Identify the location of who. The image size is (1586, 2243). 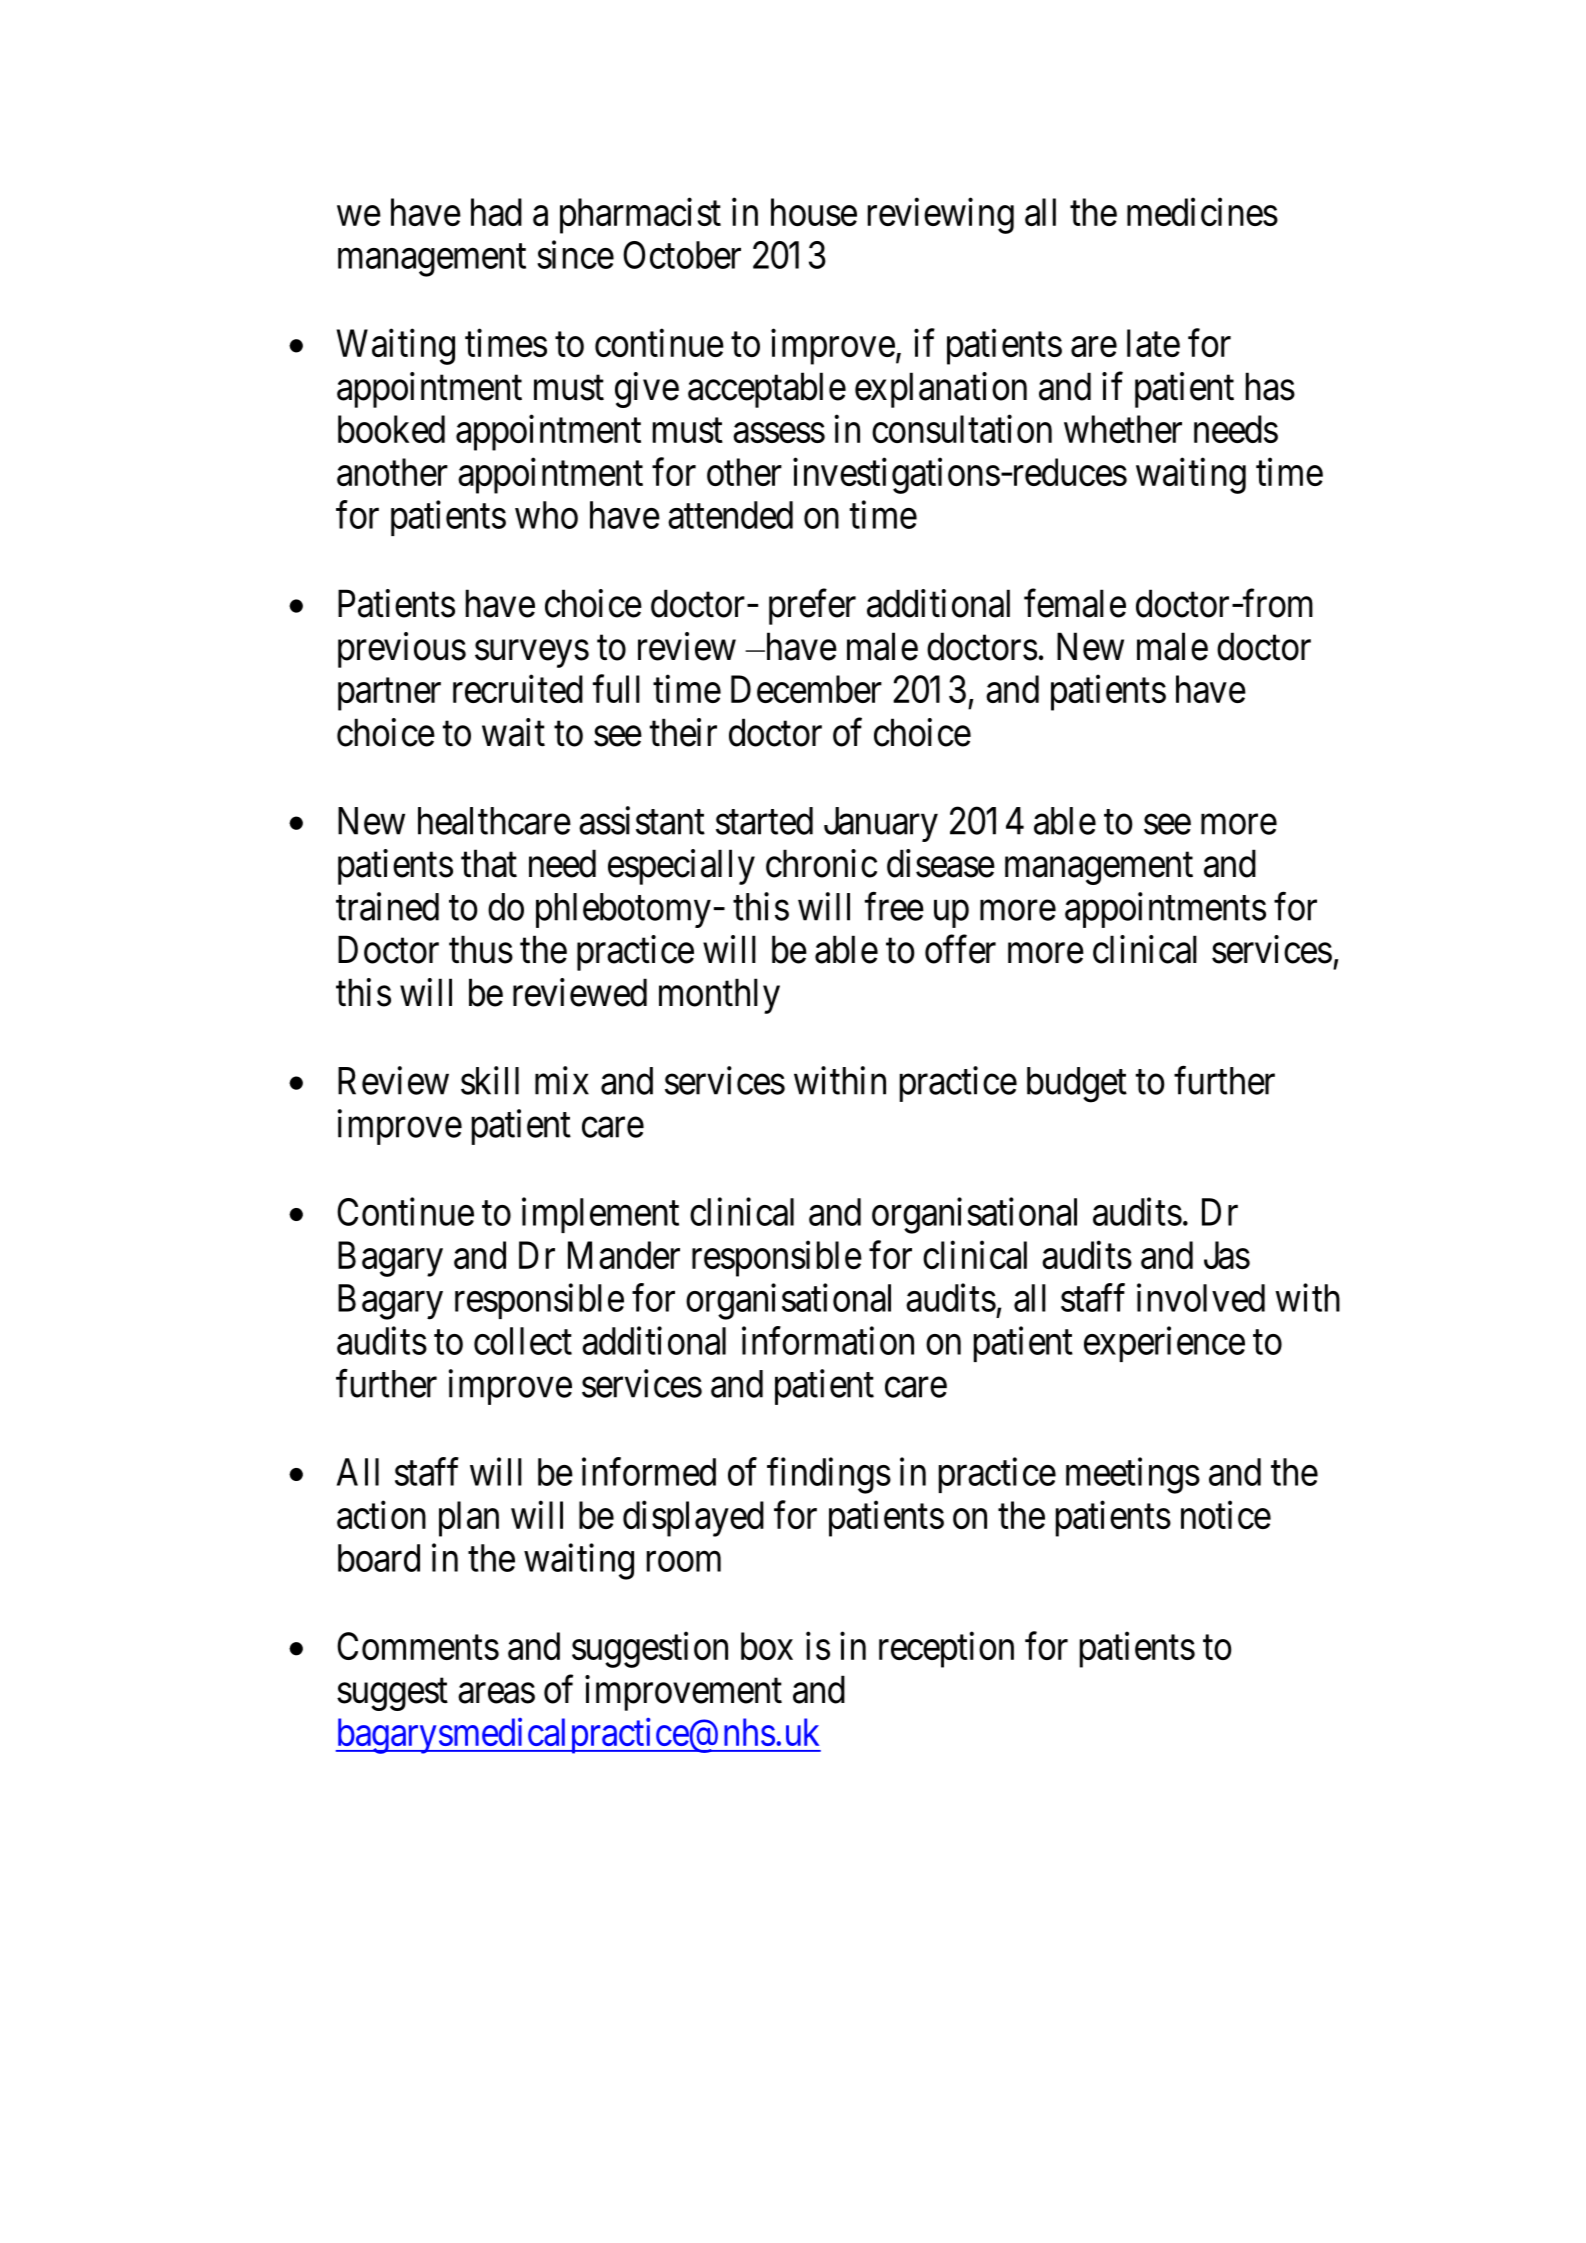
(546, 515).
